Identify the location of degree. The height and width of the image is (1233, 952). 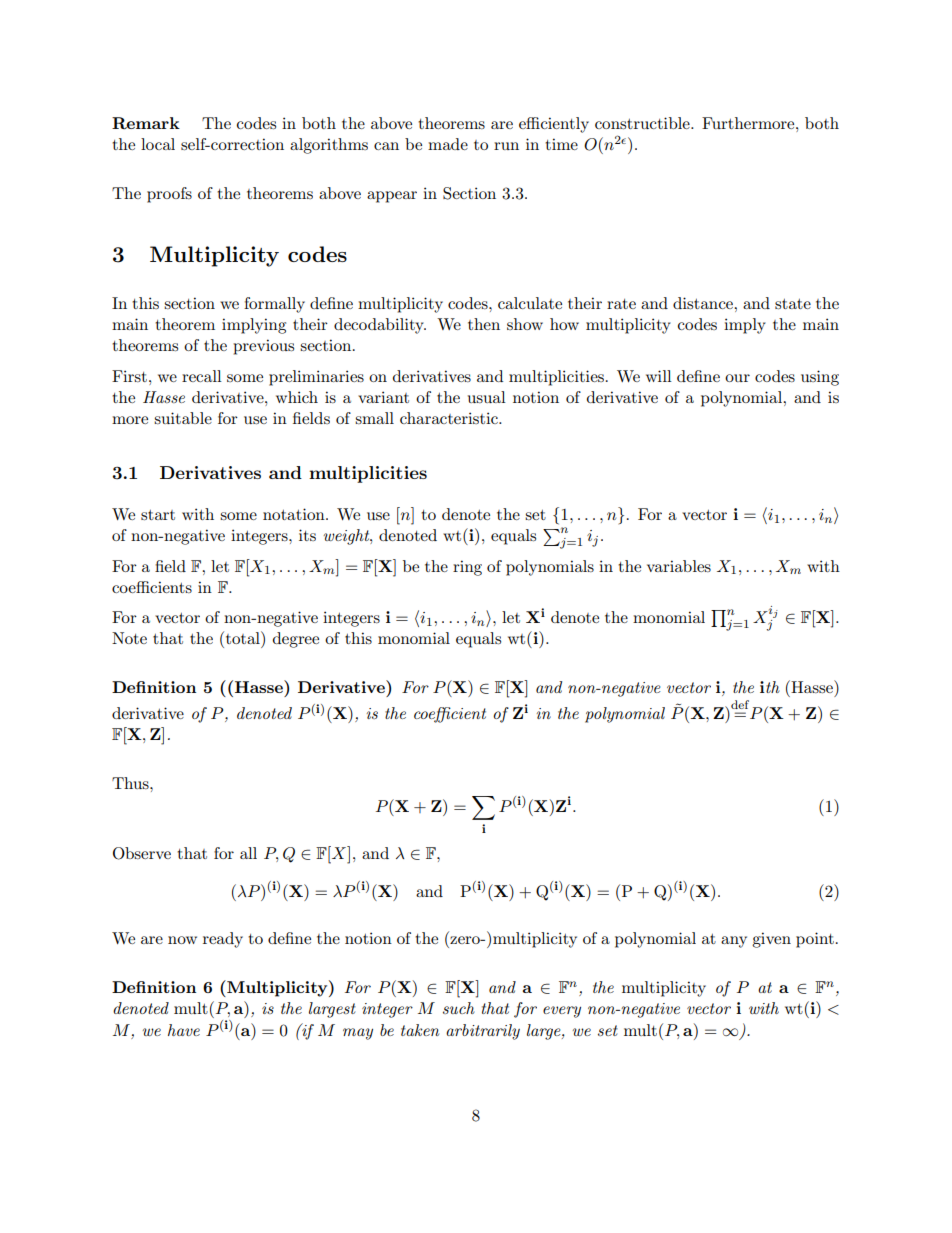
(296, 640).
